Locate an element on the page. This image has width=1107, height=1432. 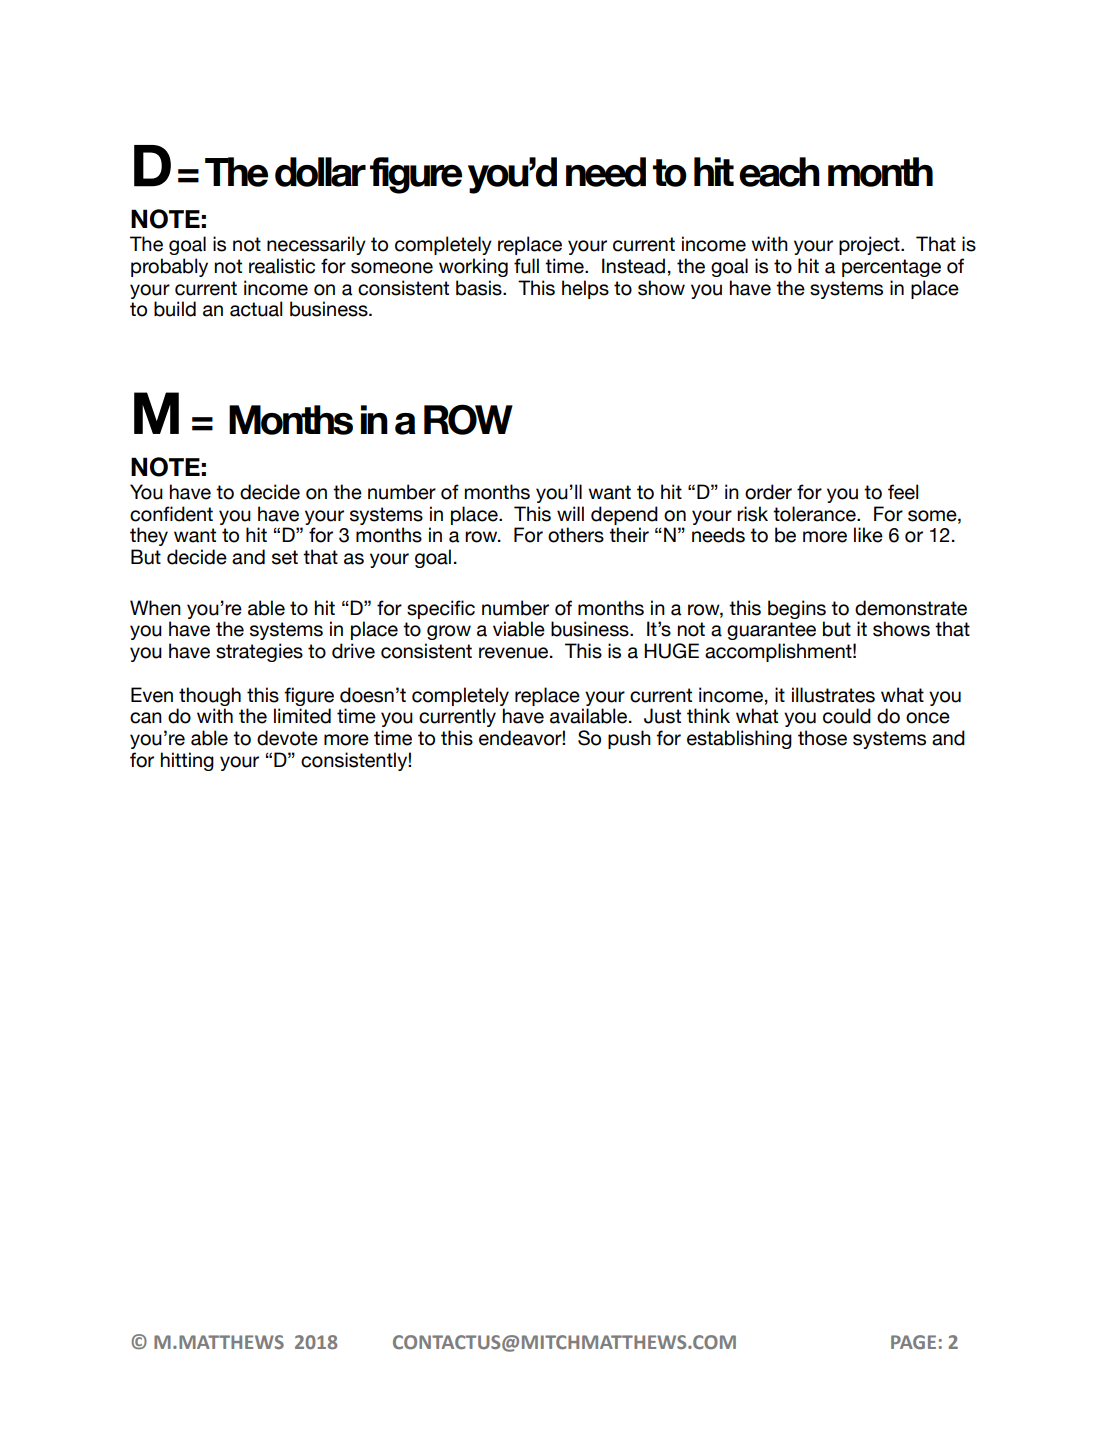
PAGE is located at coordinates (913, 1342).
